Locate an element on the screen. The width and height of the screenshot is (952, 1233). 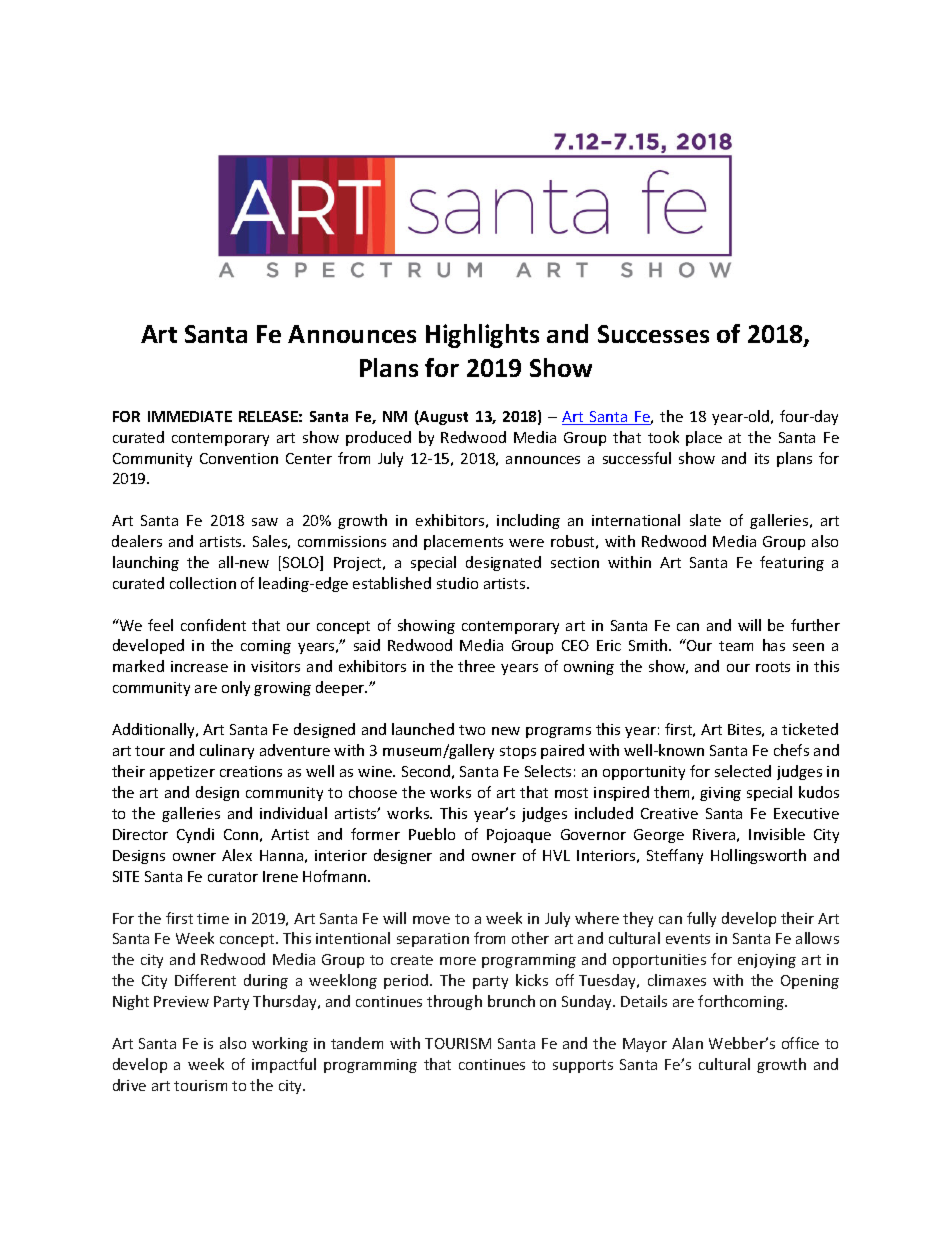
ticketed is located at coordinates (810, 729).
